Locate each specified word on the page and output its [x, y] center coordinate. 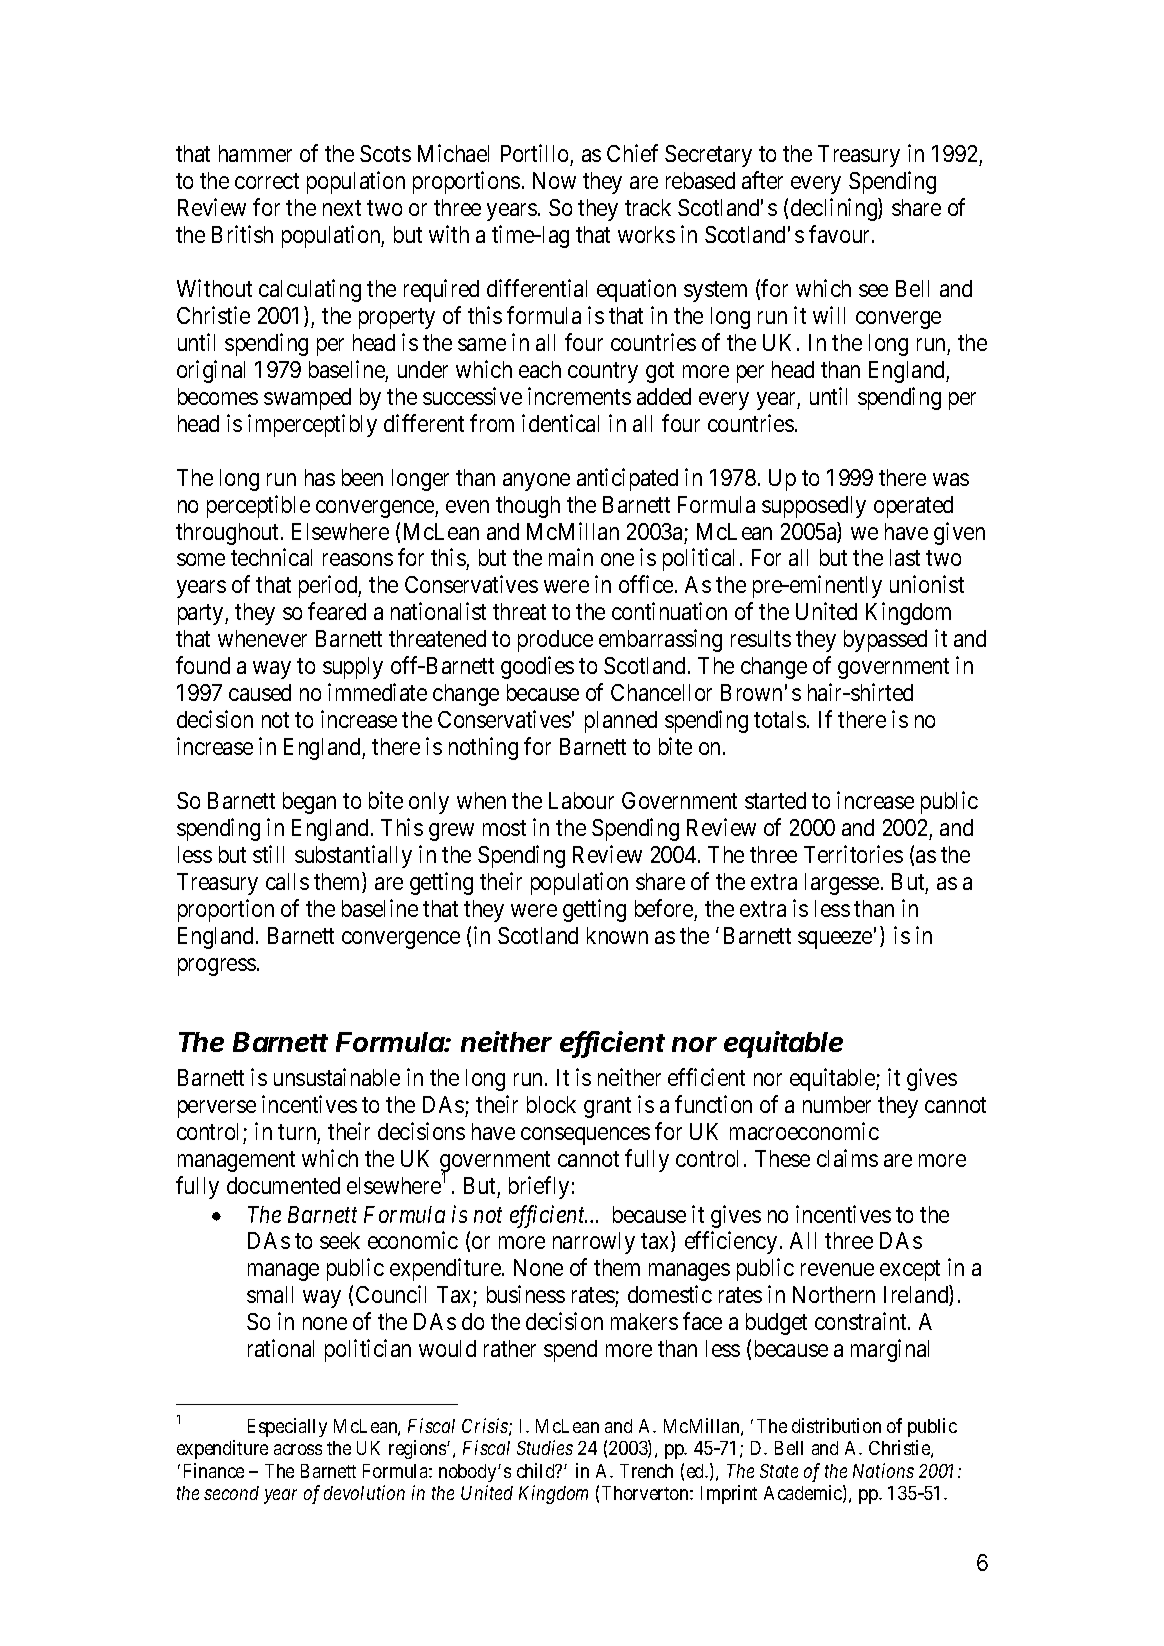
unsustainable [337, 1077]
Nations [883, 1470]
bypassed [885, 641]
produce [555, 641]
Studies [545, 1447]
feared [337, 611]
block [551, 1104]
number [837, 1104]
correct [267, 181]
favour [841, 234]
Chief [632, 153]
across [298, 1449]
